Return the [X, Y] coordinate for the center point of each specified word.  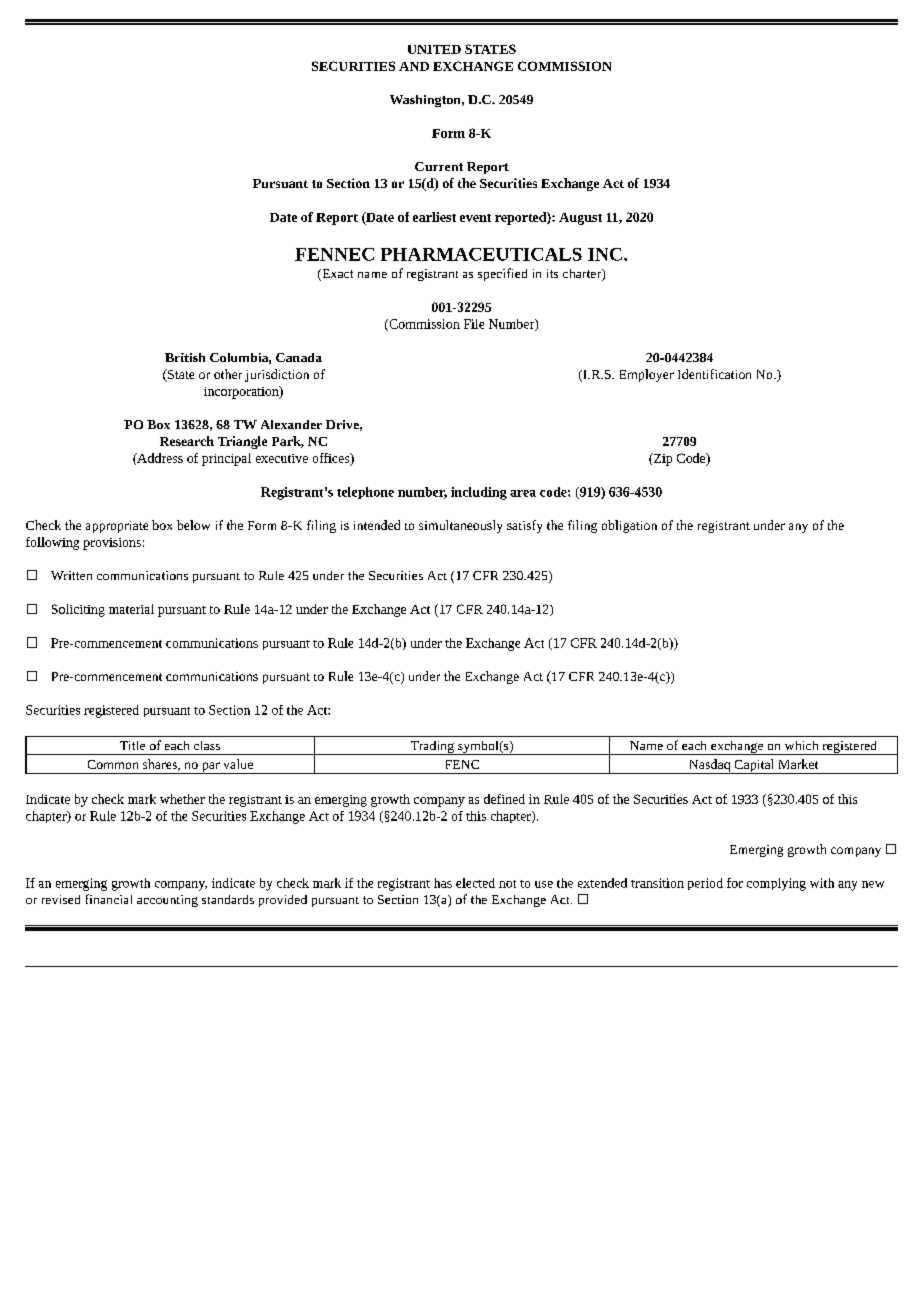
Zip [662, 459]
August [580, 219]
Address [159, 459]
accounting [167, 901]
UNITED [434, 49]
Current [439, 166]
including [479, 493]
